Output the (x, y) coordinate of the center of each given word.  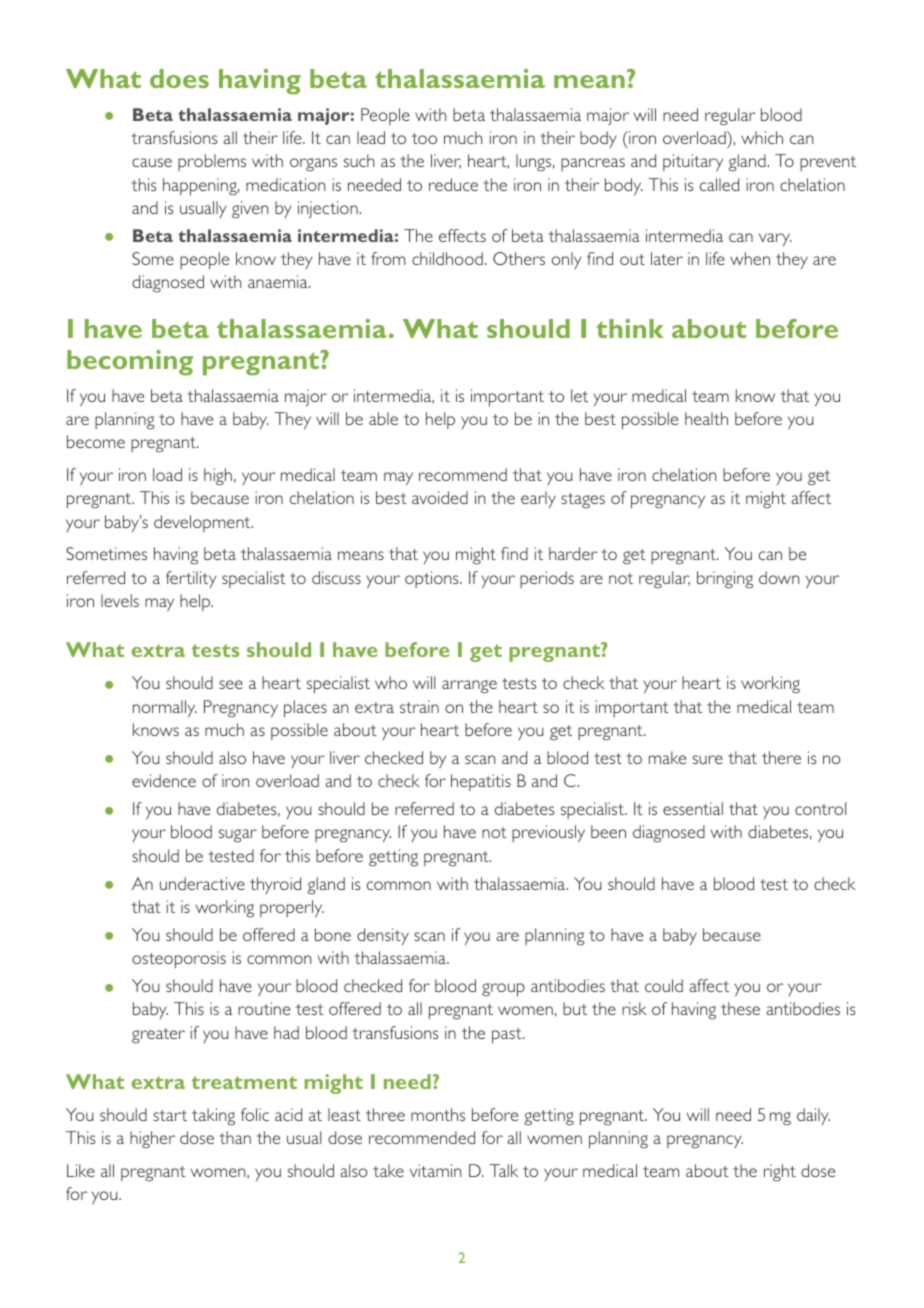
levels (120, 600)
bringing (725, 580)
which (762, 137)
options (433, 579)
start (170, 1115)
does (179, 78)
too (424, 138)
